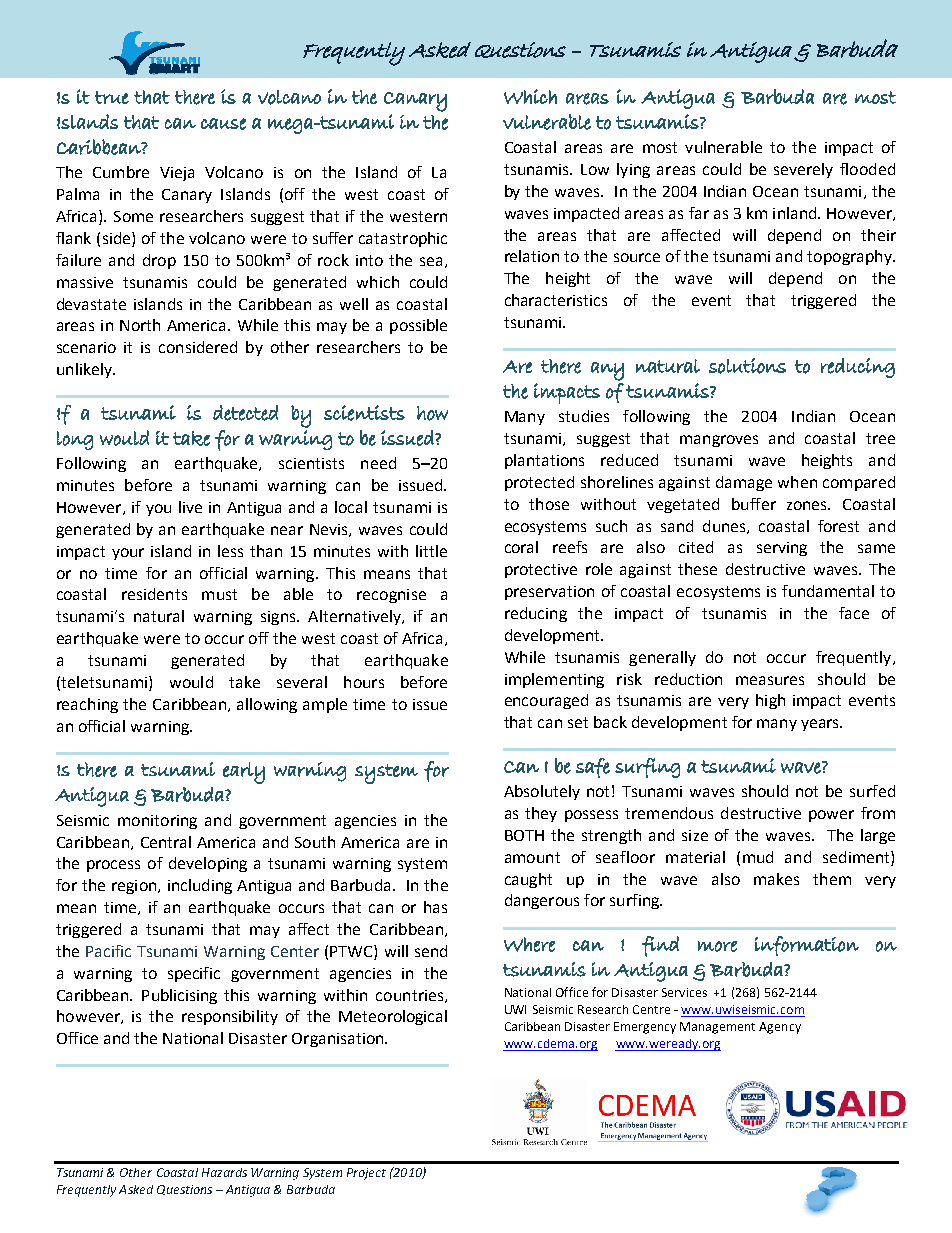  I want to click on Hazards, so click(224, 1172).
